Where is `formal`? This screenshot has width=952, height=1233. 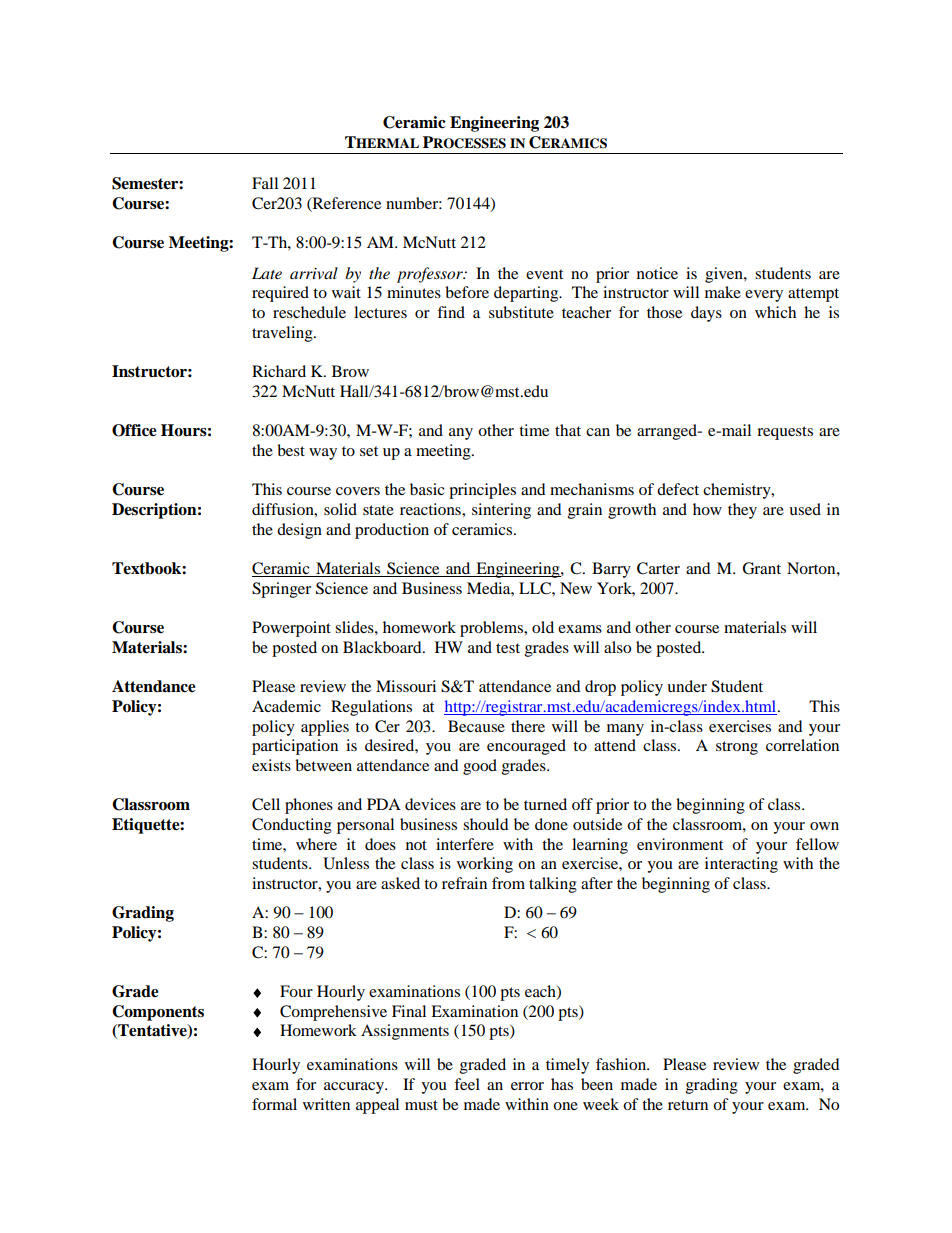 formal is located at coordinates (274, 1104).
